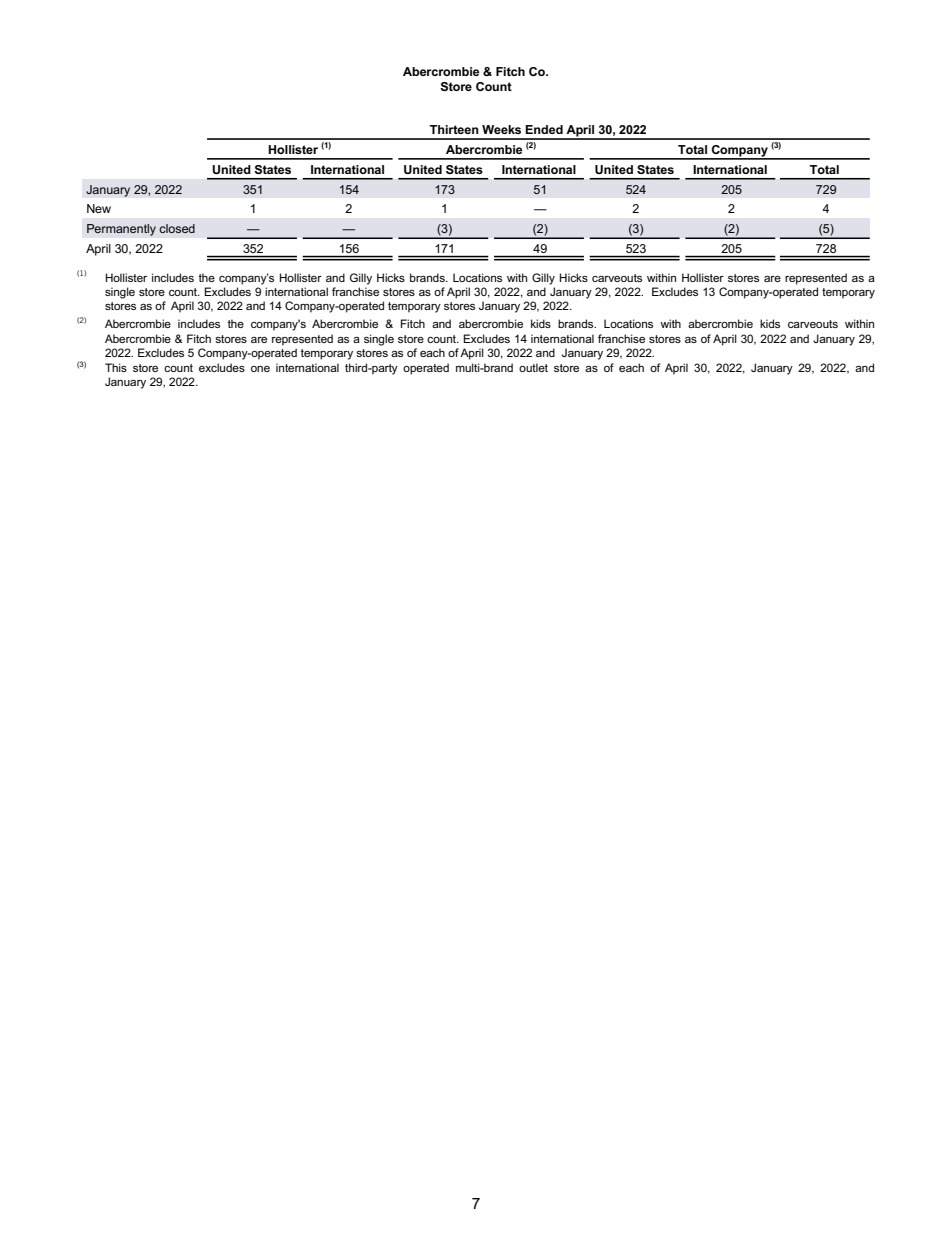  What do you see at coordinates (501, 129) in the document?
I see `Weeks` at bounding box center [501, 129].
